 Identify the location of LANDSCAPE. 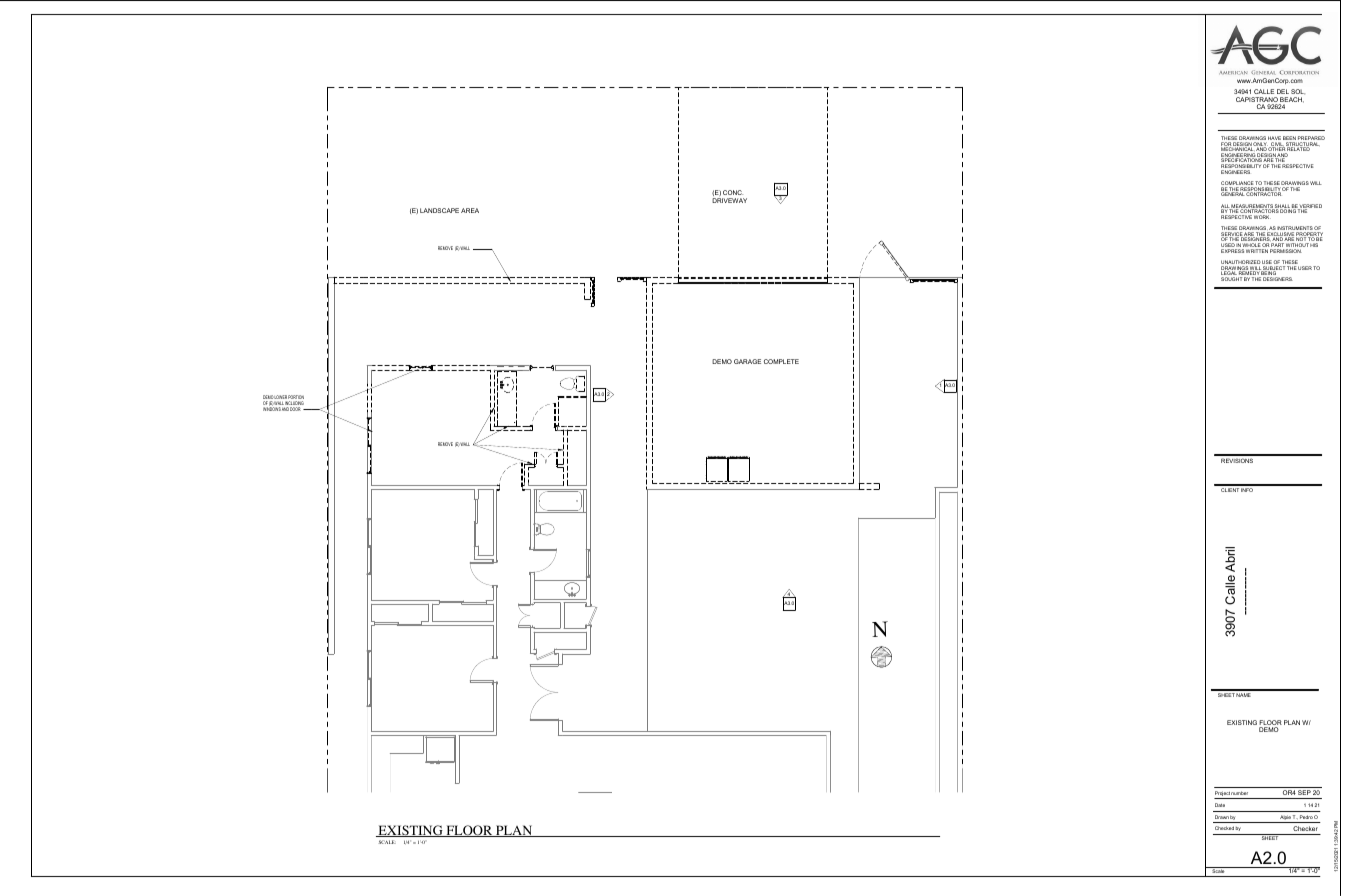
(439, 210).
